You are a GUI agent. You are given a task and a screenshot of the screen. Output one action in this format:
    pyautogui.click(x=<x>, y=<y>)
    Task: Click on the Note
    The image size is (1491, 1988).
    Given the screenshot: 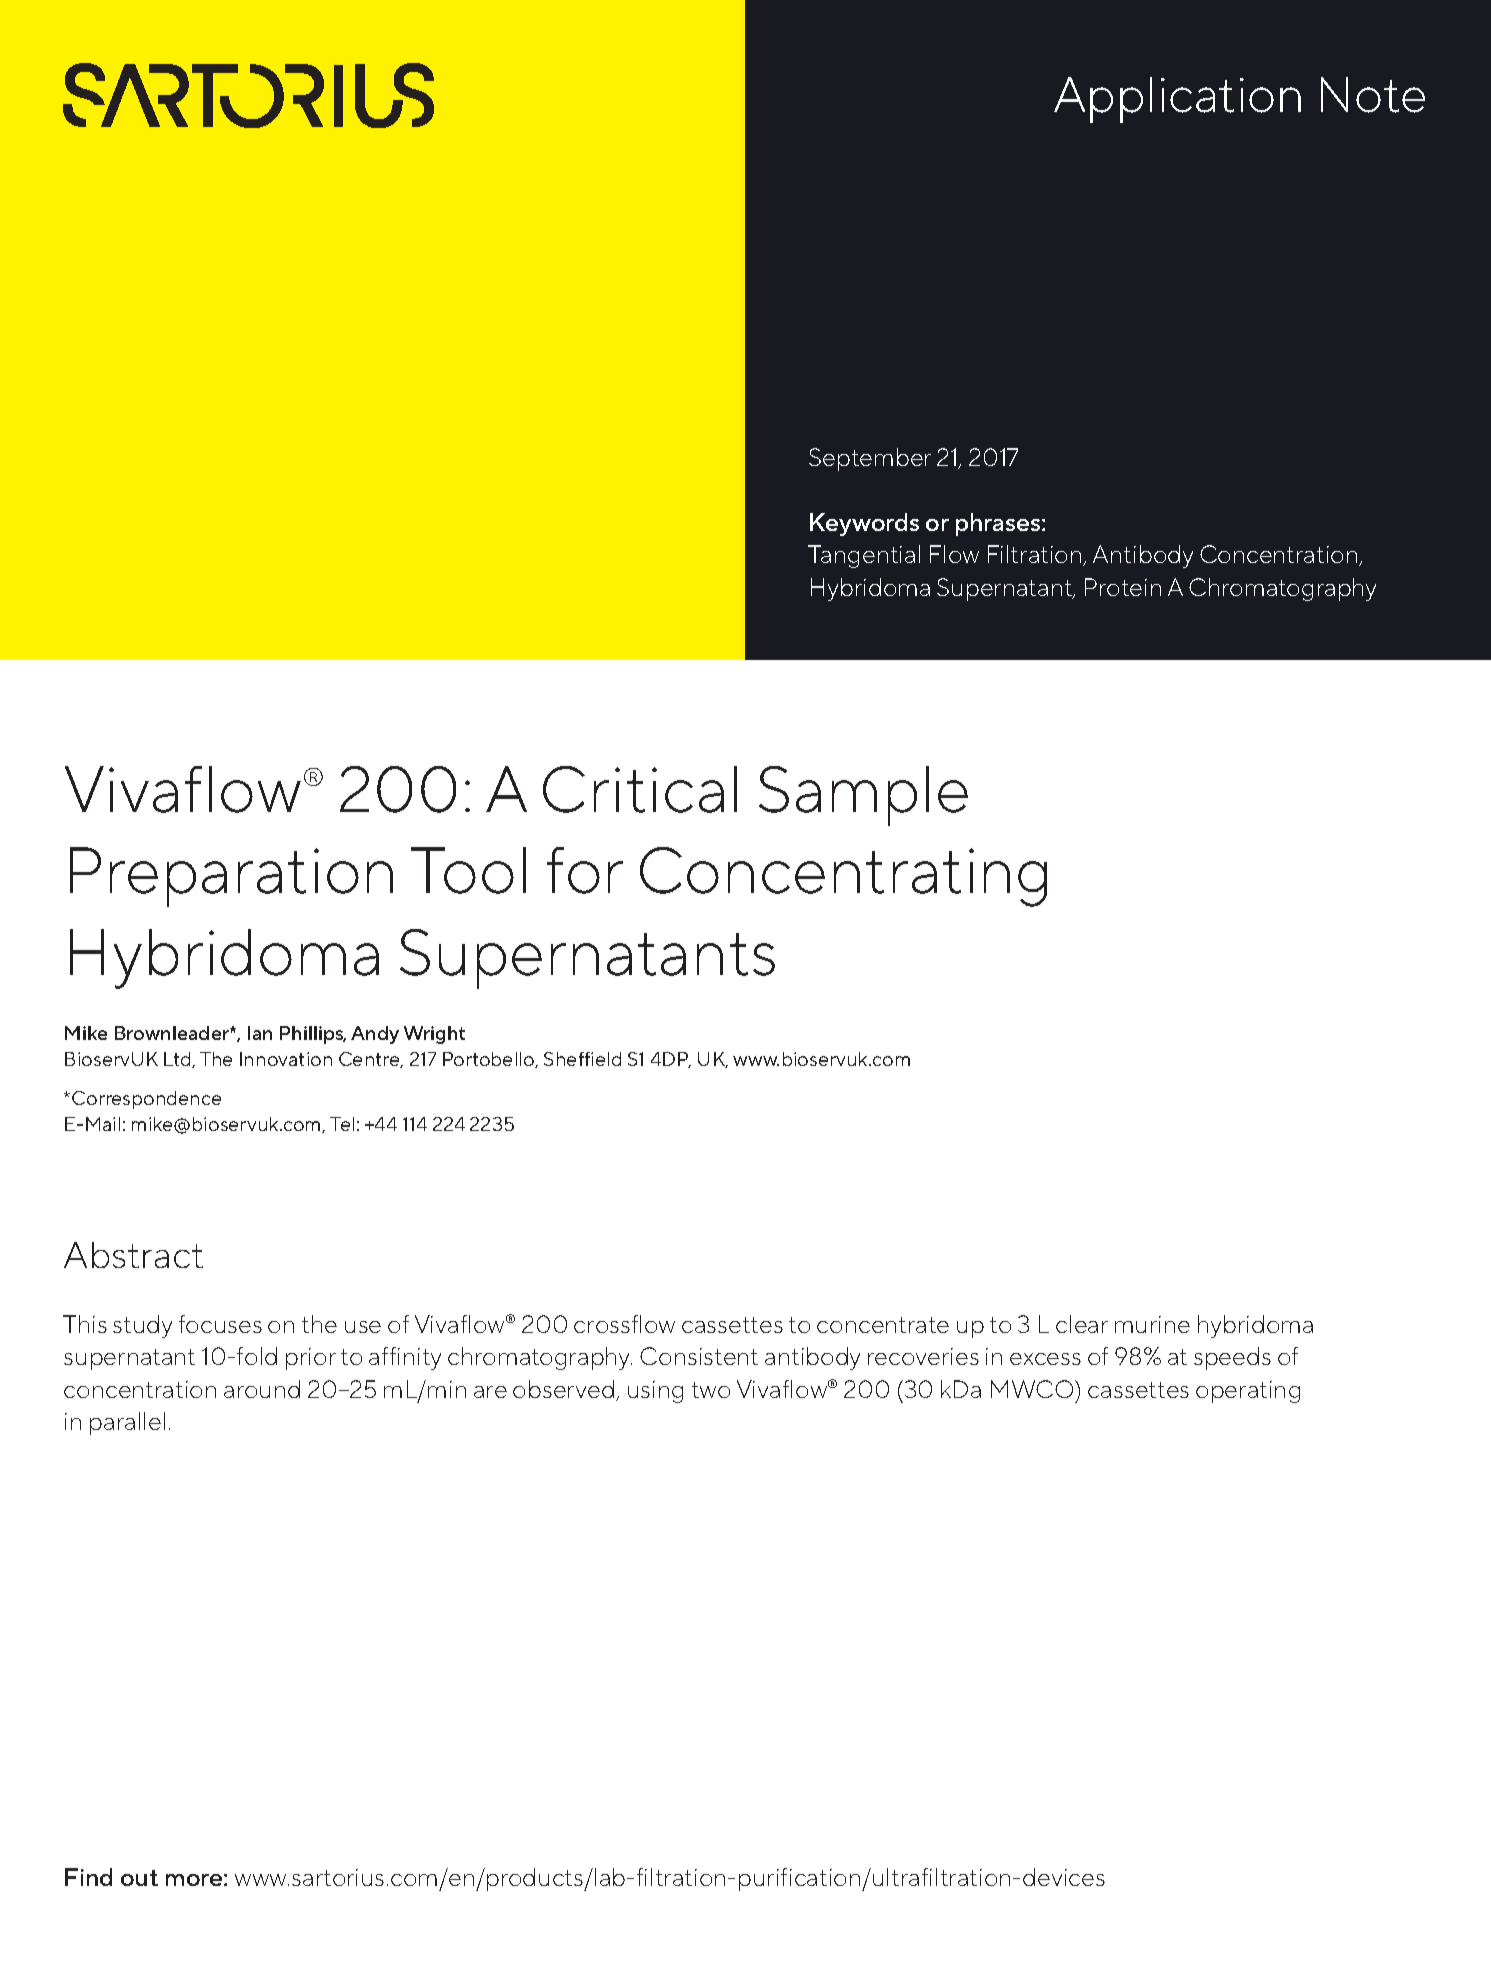 What is the action you would take?
    pyautogui.click(x=1373, y=95)
